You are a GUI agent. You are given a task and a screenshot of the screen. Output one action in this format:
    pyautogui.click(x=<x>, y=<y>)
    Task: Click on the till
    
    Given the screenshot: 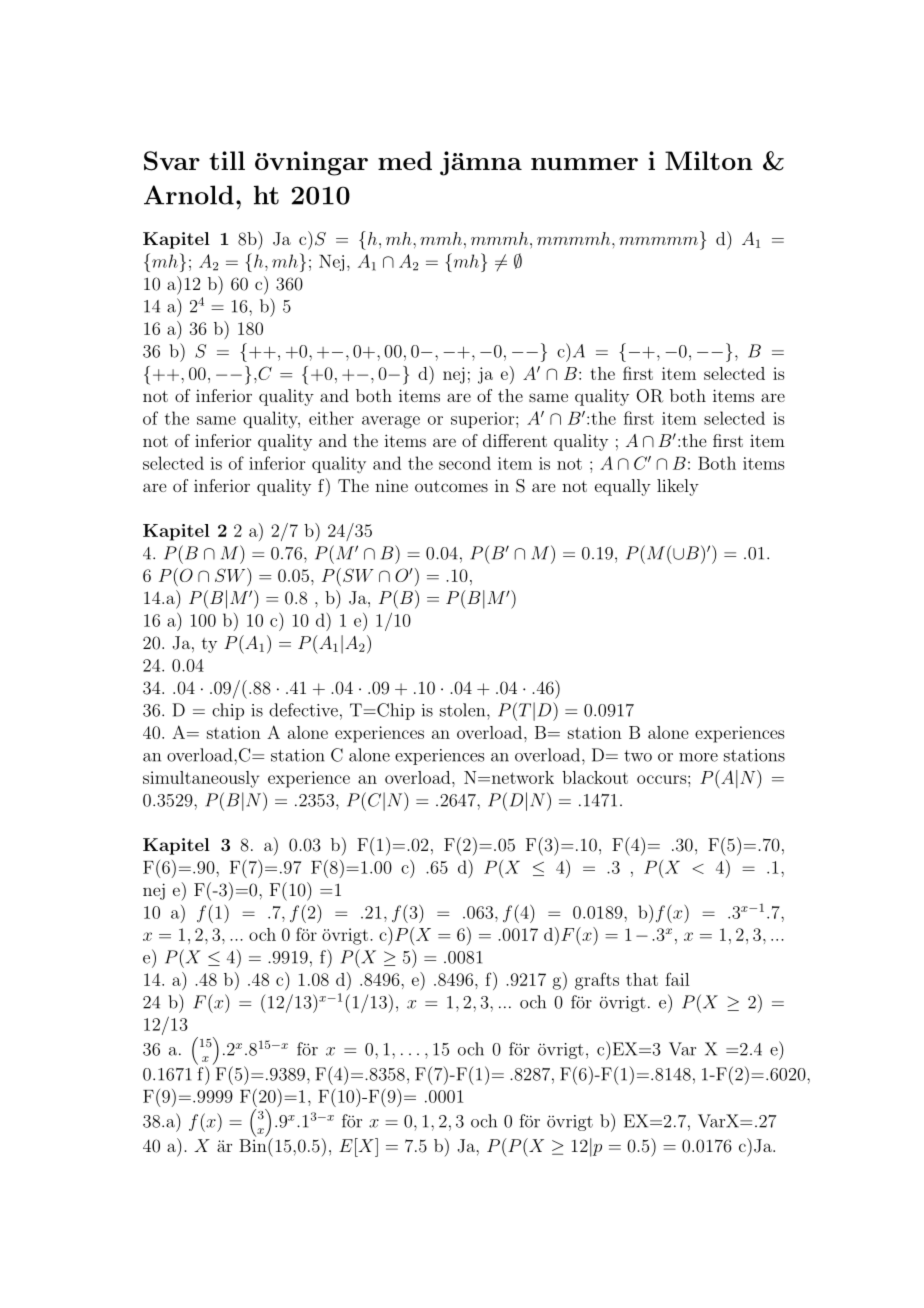 What is the action you would take?
    pyautogui.click(x=227, y=160)
